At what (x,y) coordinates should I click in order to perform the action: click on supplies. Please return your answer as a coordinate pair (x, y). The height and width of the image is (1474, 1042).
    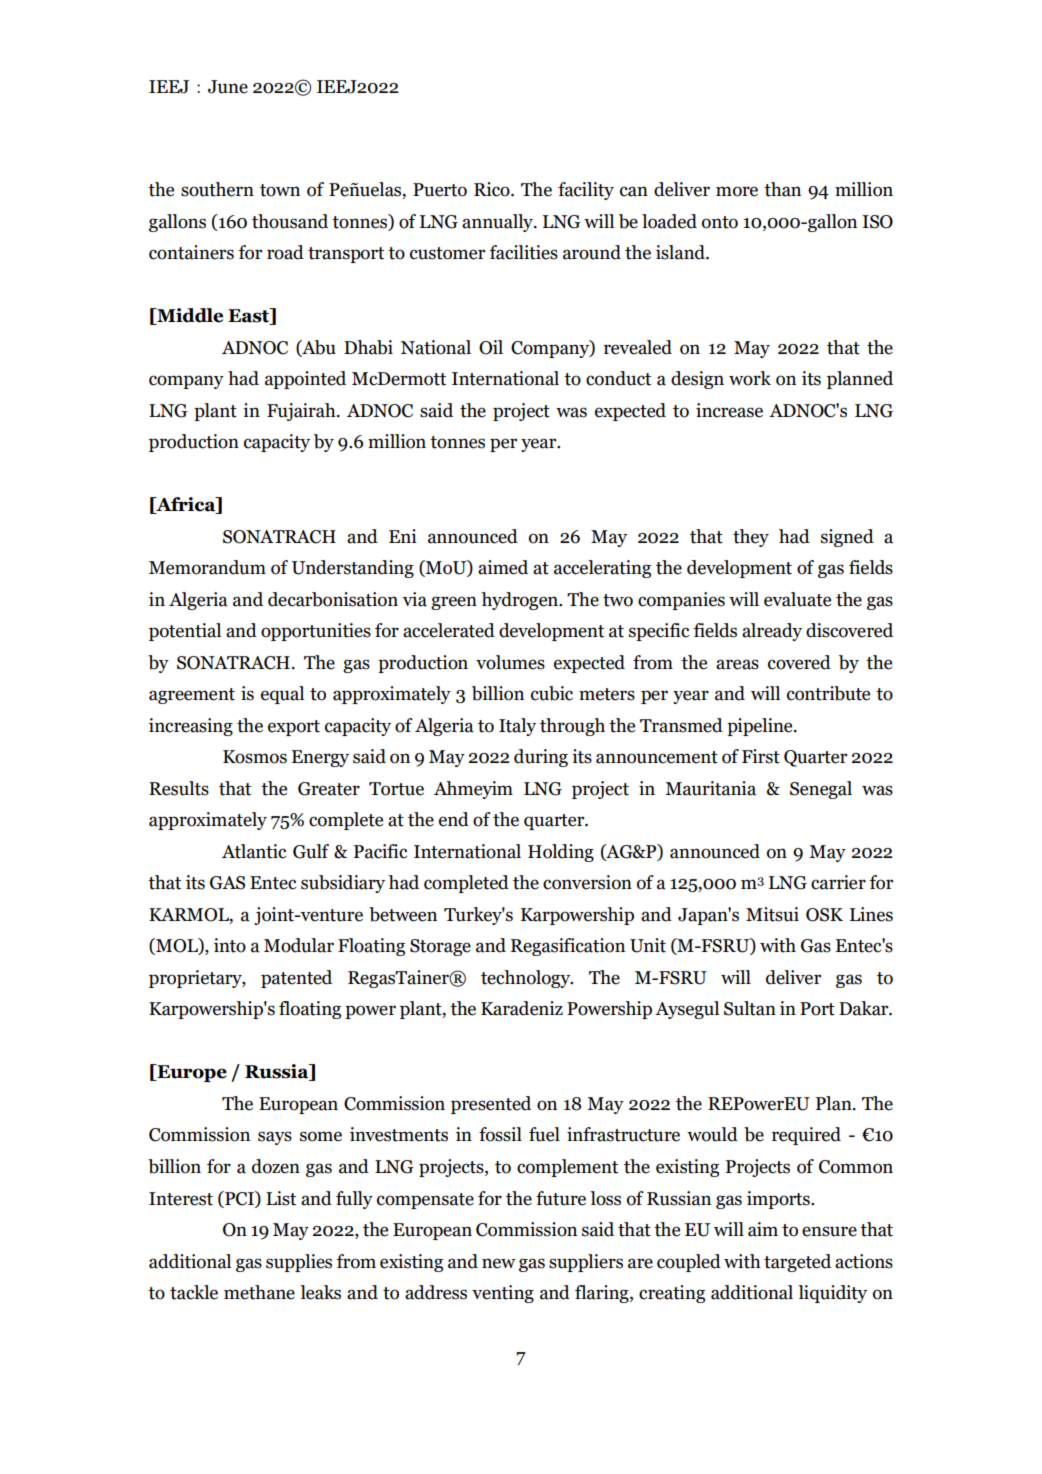
    Looking at the image, I should click on (299, 1263).
